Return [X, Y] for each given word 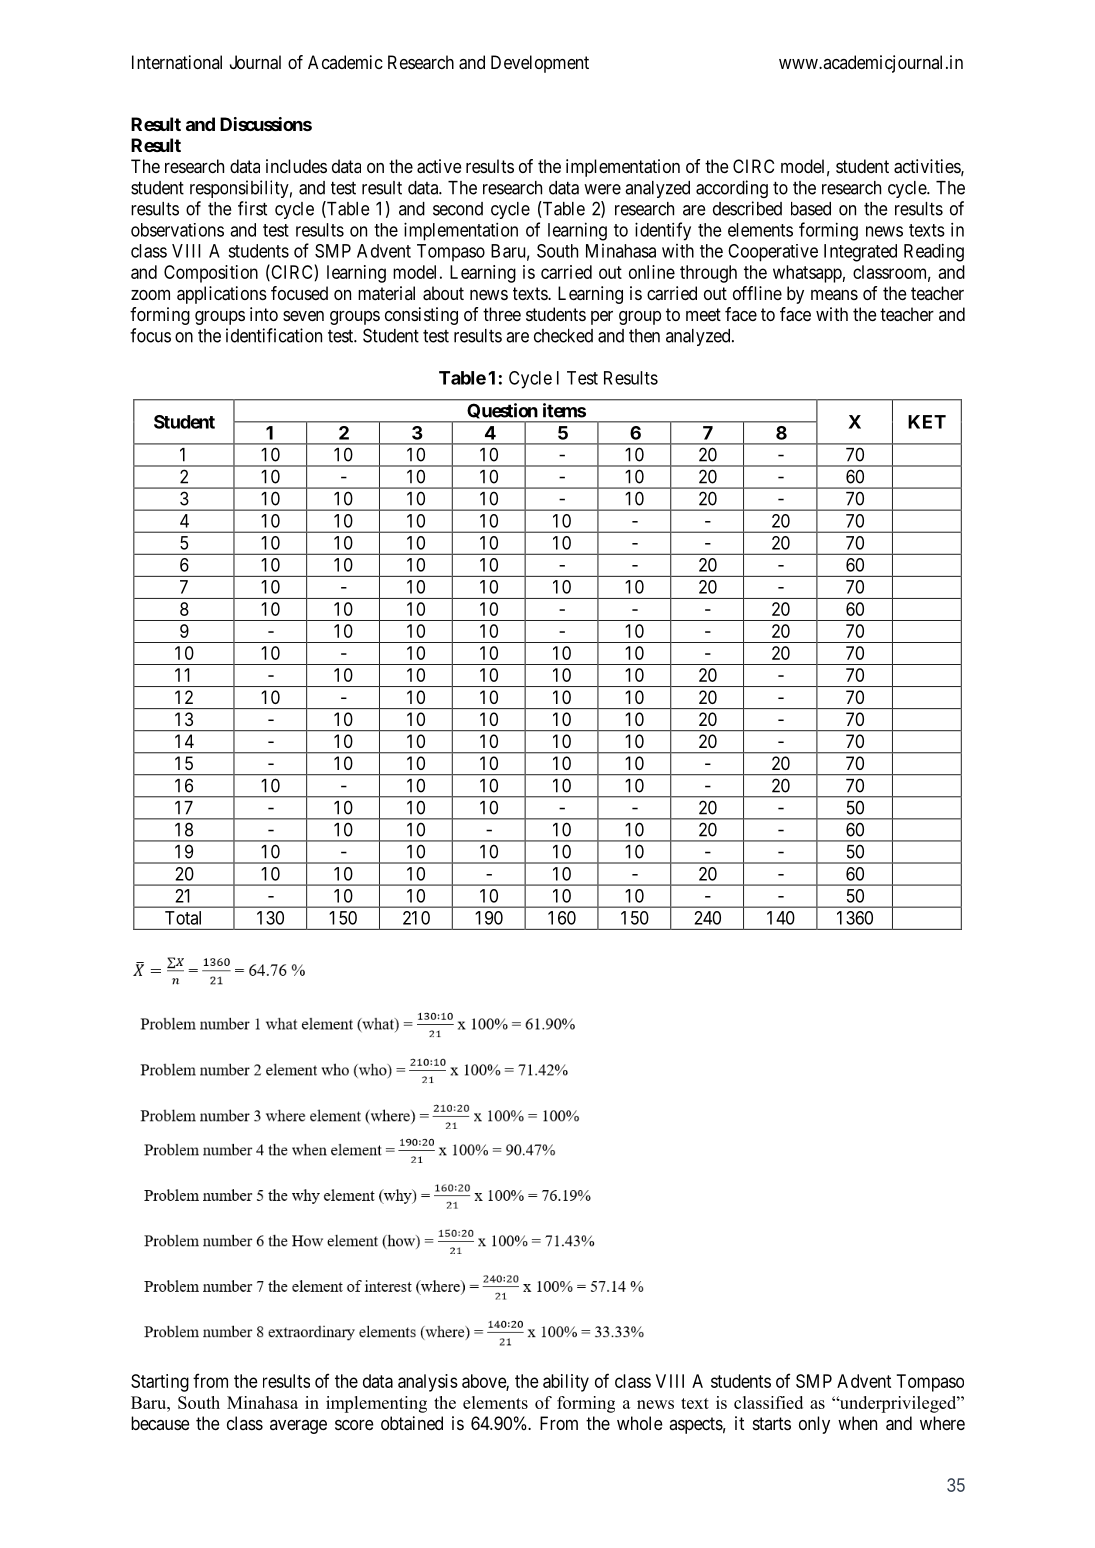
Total [183, 918]
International [177, 62]
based [811, 209]
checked [563, 336]
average [298, 1427]
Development [540, 64]
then [644, 336]
